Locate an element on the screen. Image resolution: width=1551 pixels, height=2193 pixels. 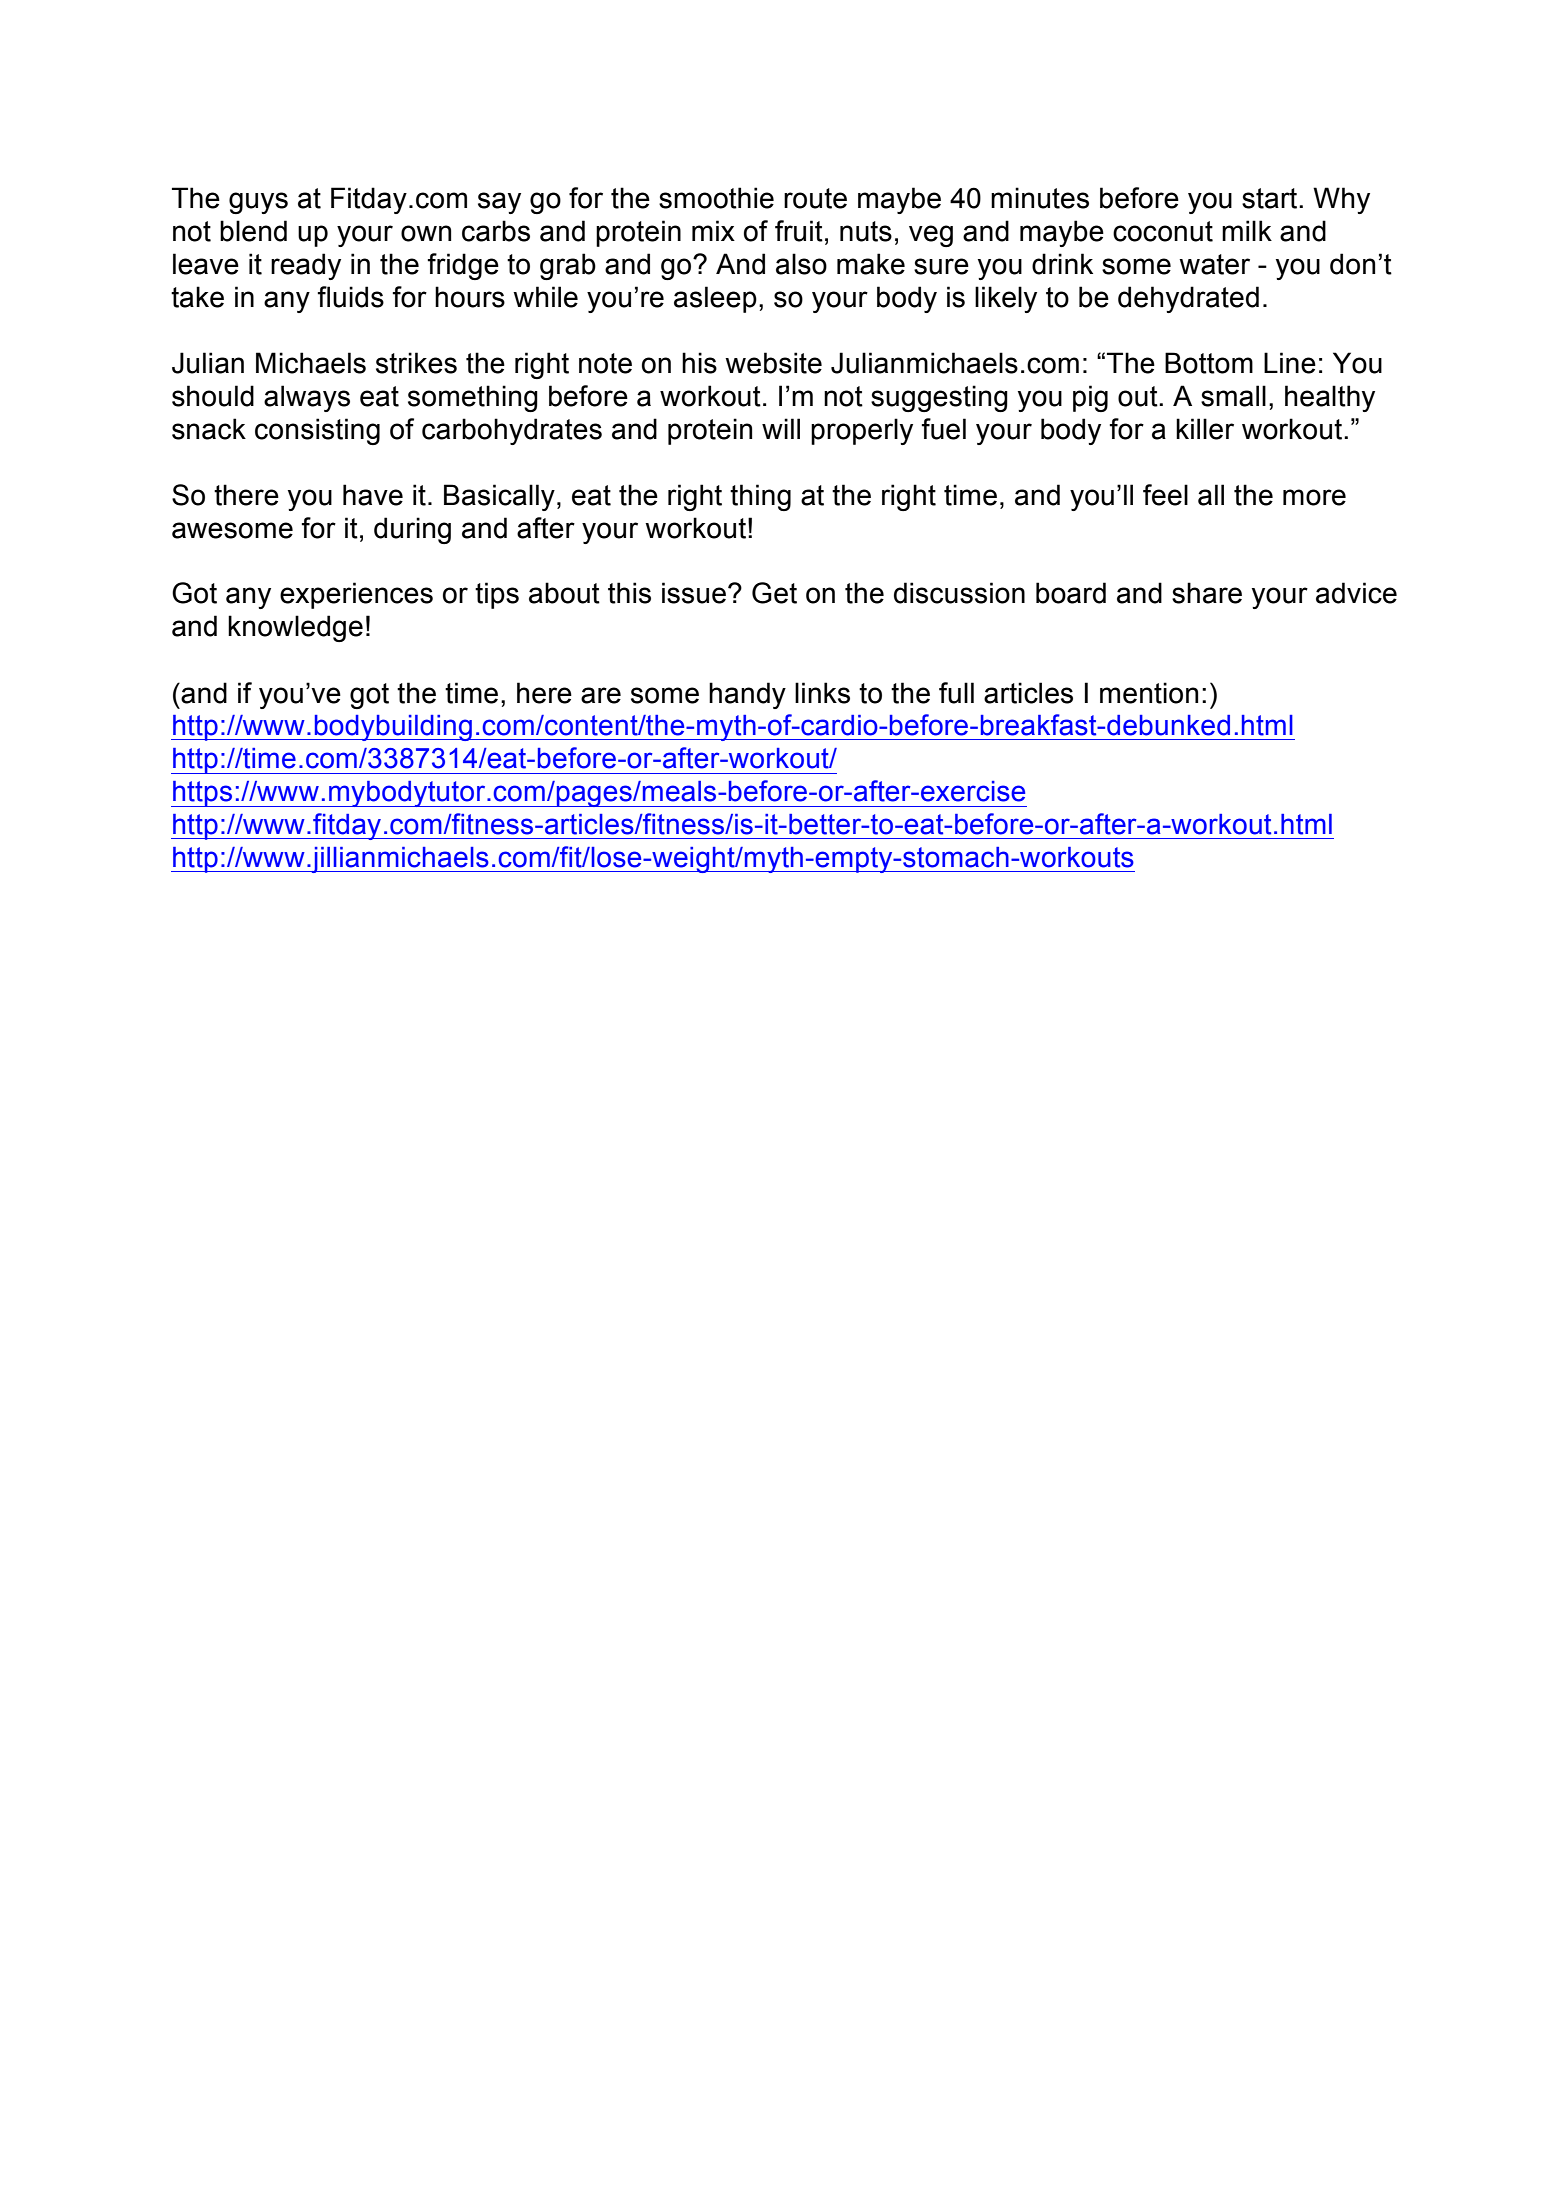
Basically is located at coordinates (499, 497).
